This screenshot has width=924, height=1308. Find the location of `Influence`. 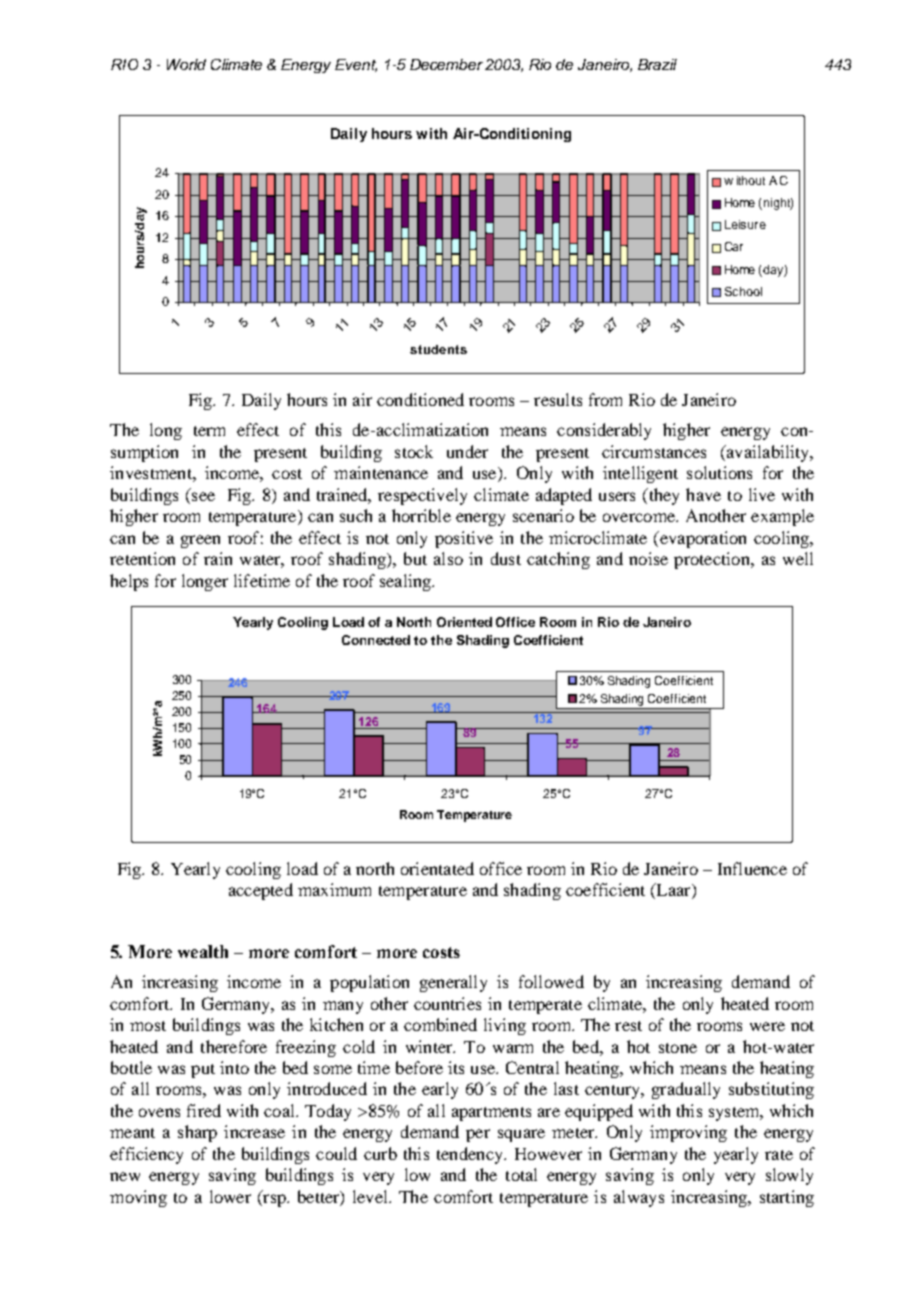

Influence is located at coordinates (752, 868).
